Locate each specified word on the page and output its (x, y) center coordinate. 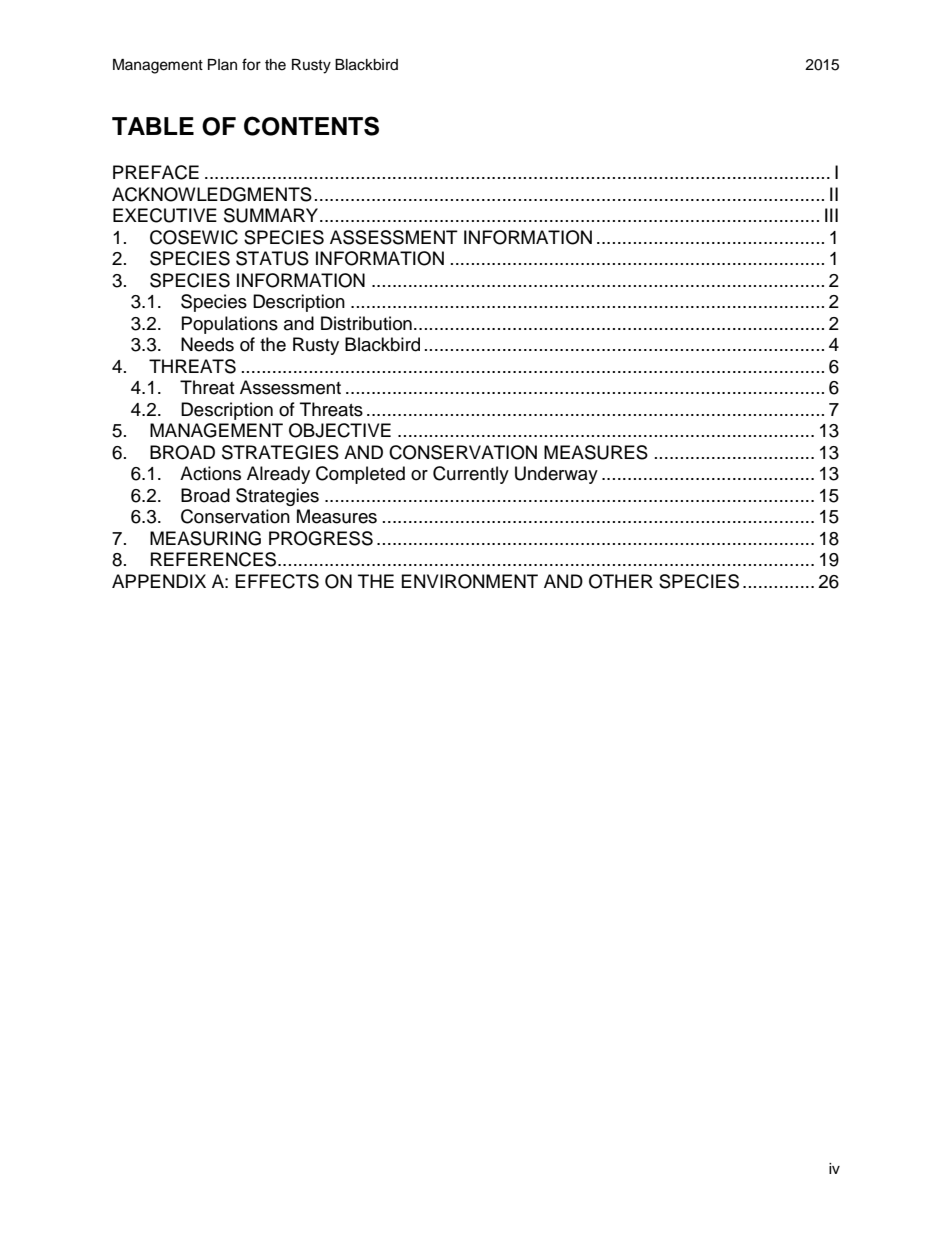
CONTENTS (311, 126)
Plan (222, 64)
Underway (556, 475)
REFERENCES (215, 559)
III (831, 215)
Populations (230, 325)
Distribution (366, 323)
